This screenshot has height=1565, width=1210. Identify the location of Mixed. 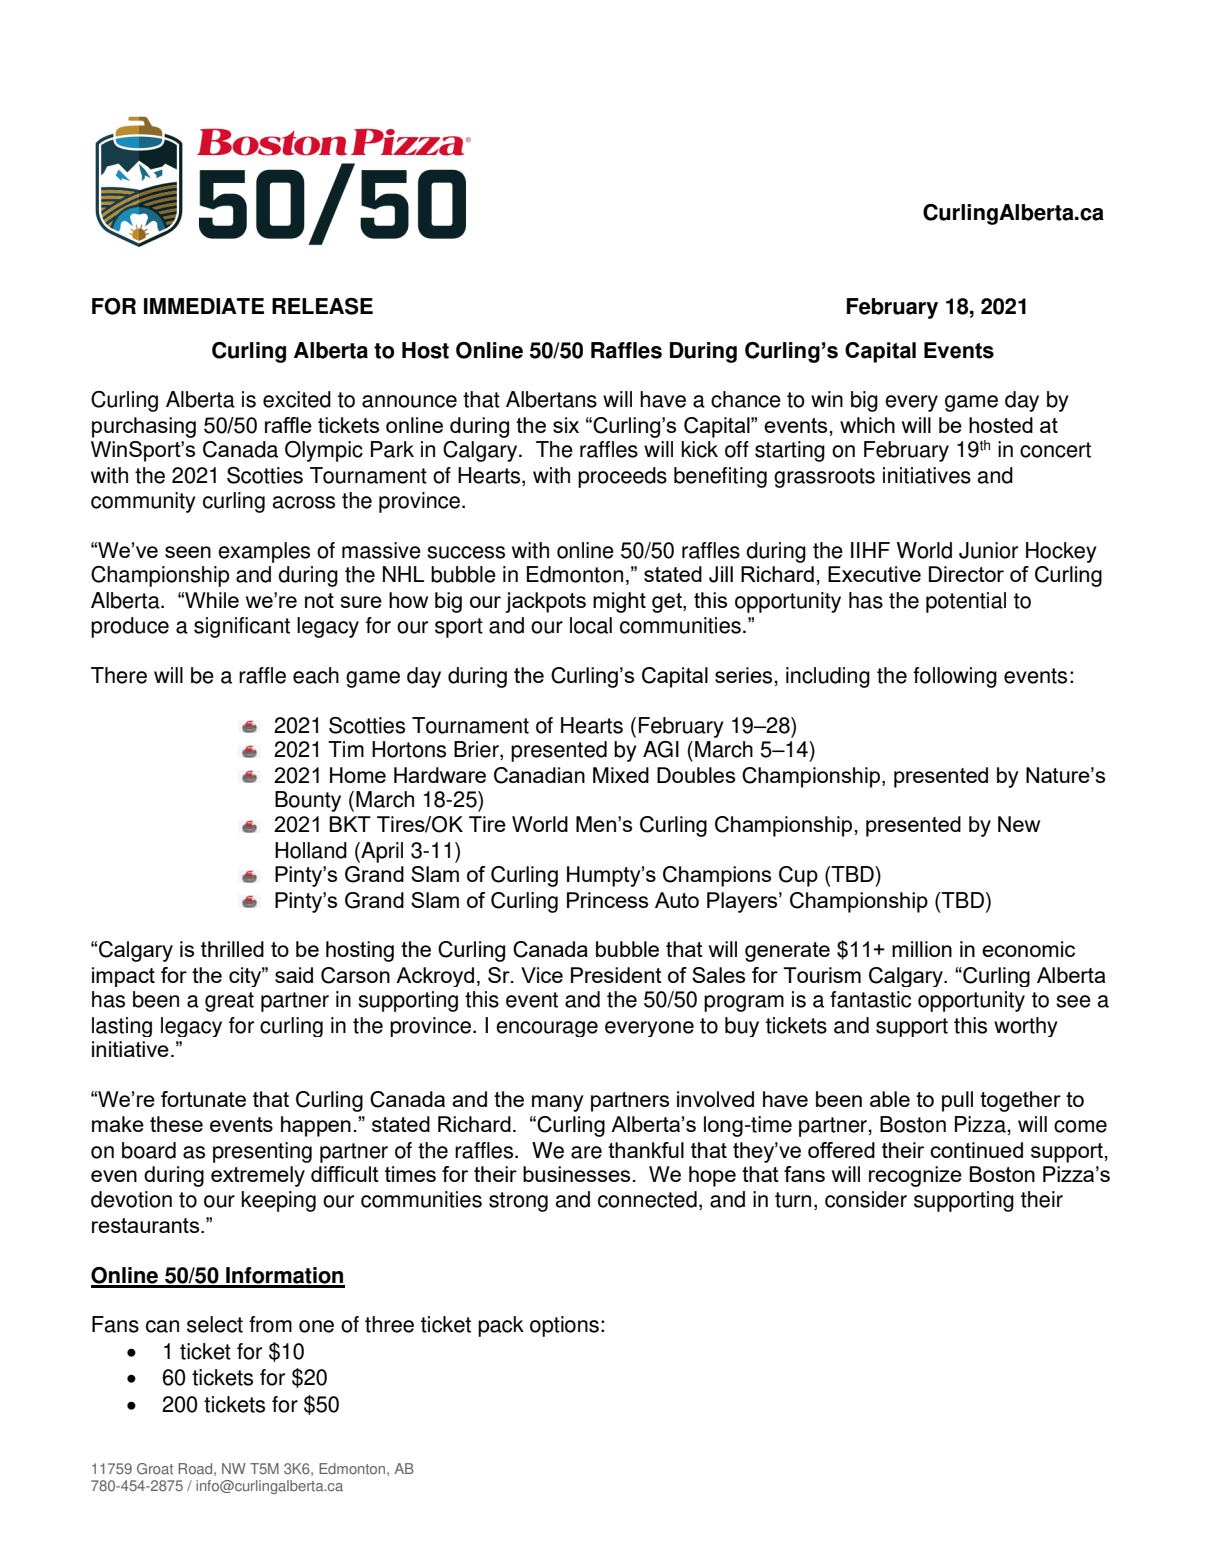
(621, 775).
